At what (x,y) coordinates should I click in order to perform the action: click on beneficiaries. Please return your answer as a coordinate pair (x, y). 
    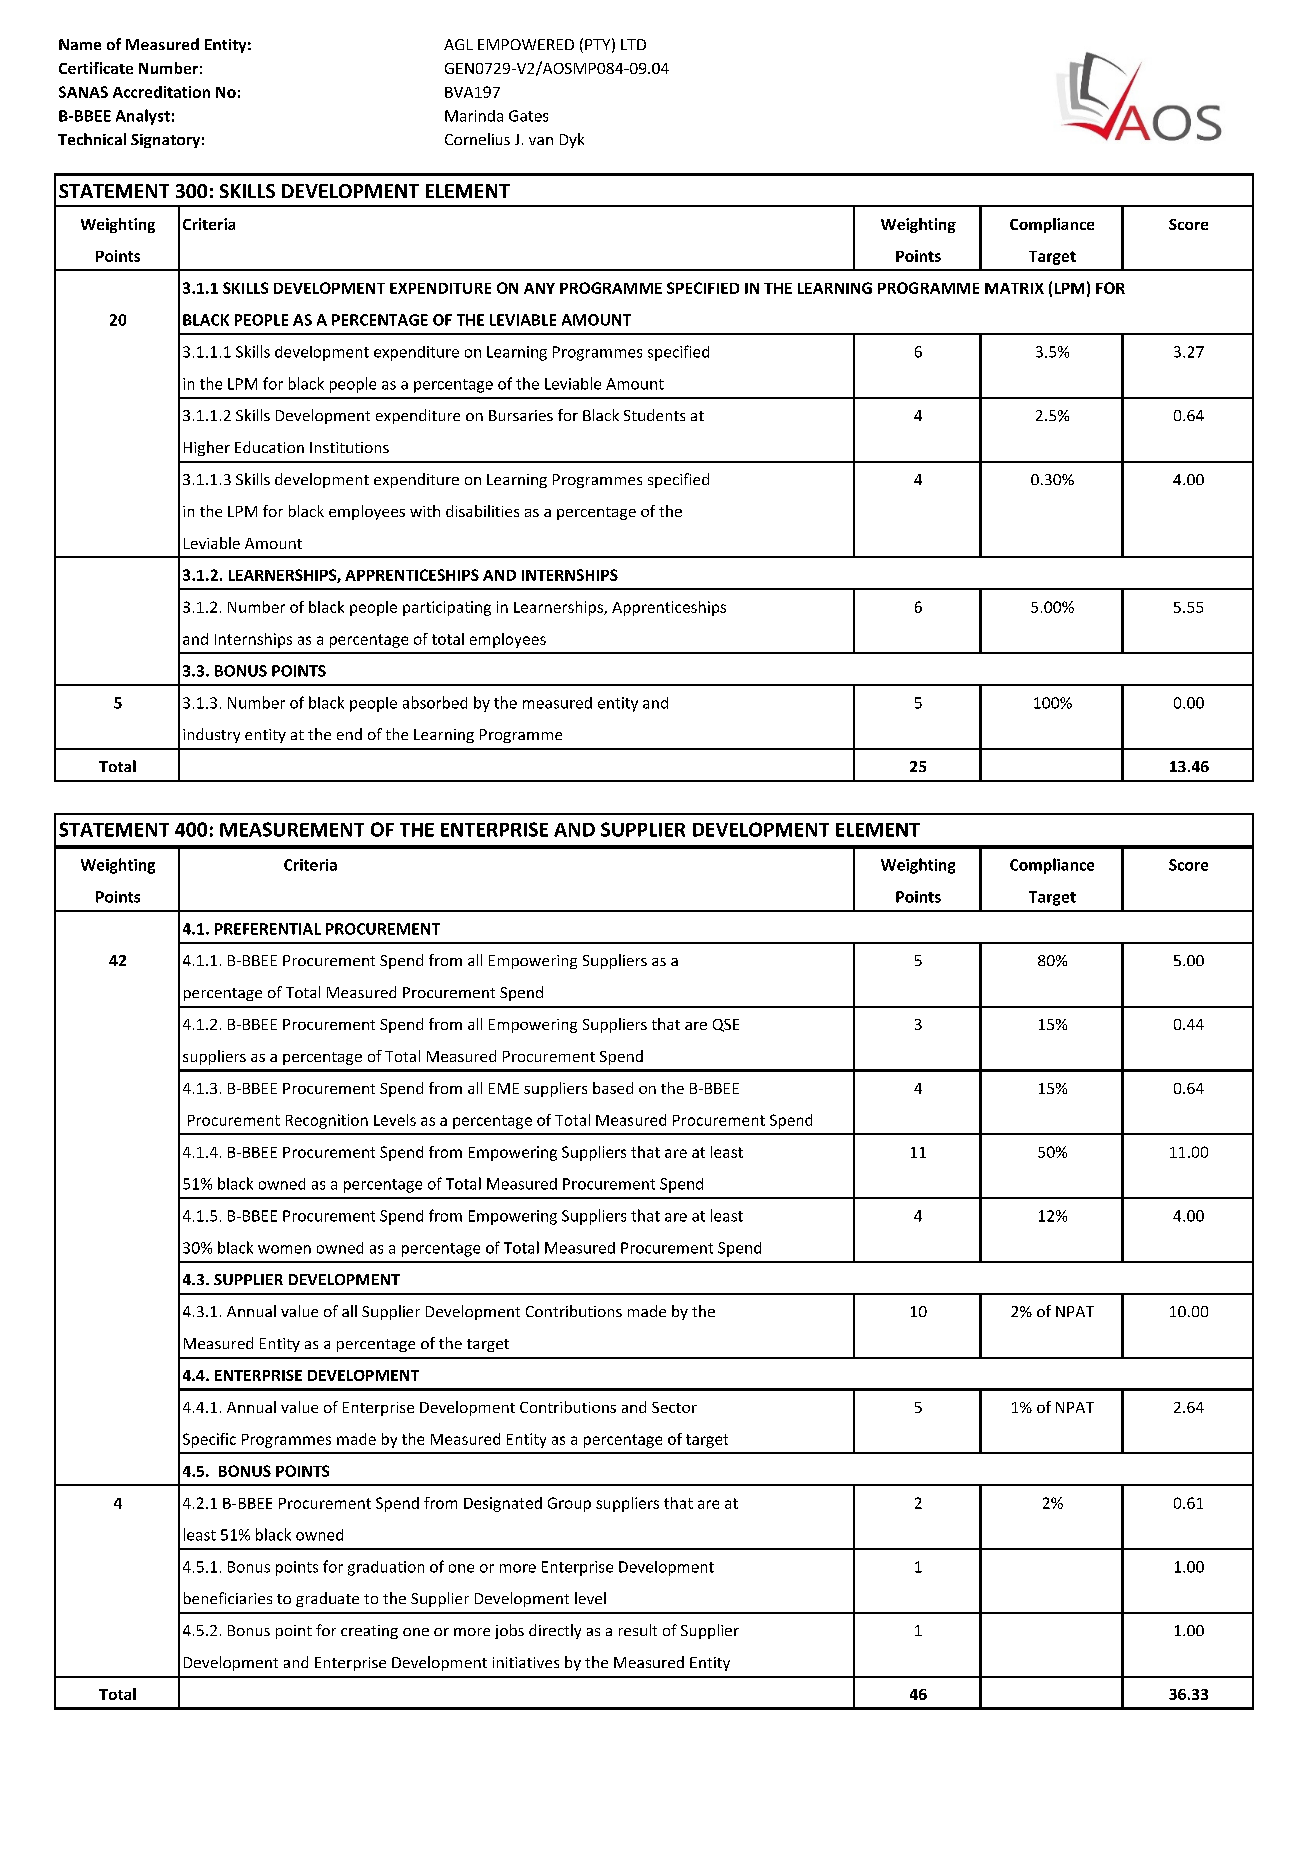
    Looking at the image, I should click on (228, 1598).
